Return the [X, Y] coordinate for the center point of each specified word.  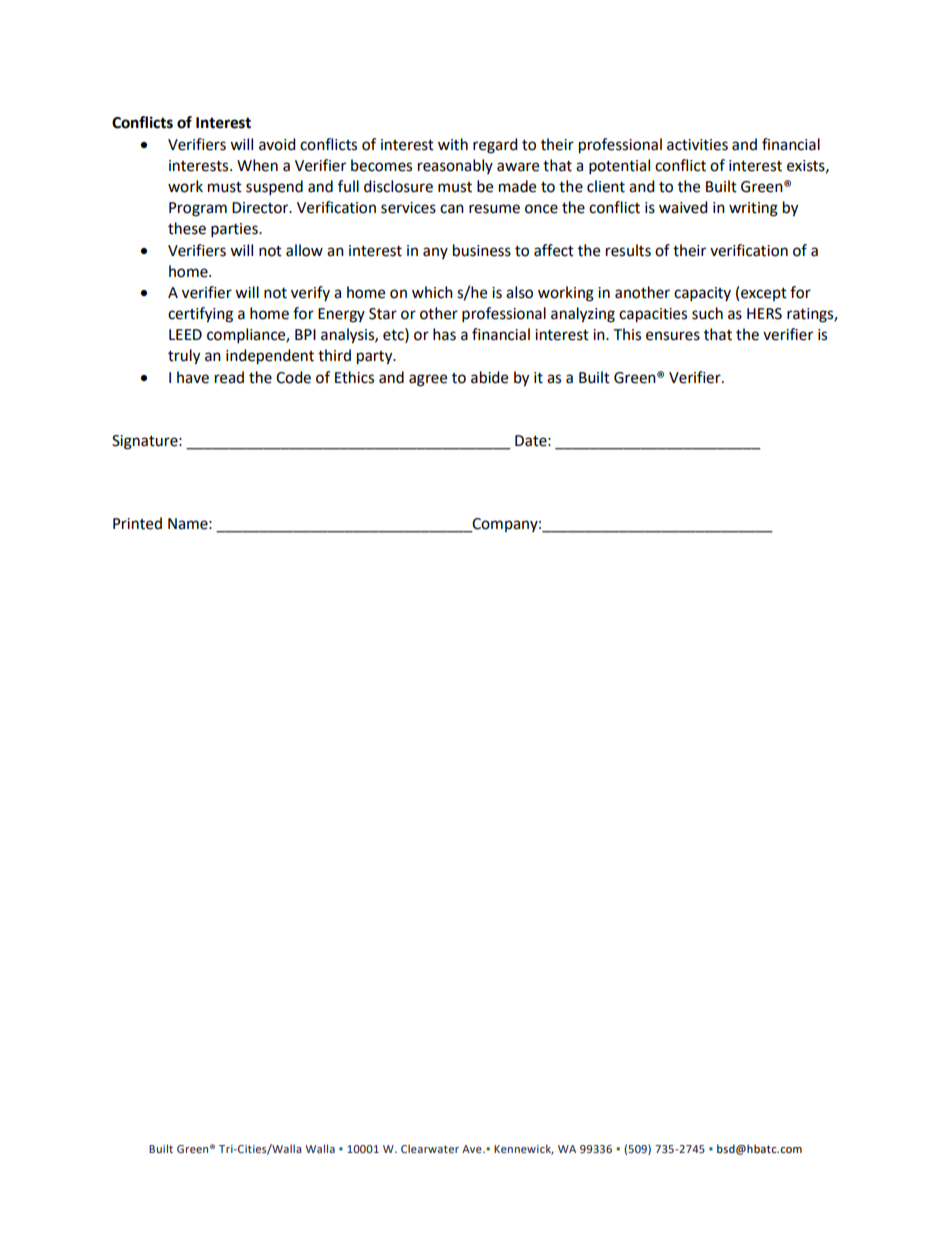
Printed [137, 523]
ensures [673, 336]
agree [428, 380]
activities [697, 145]
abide [489, 377]
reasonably [455, 166]
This [627, 334]
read [229, 377]
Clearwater [430, 1148]
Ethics [354, 377]
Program [198, 209]
